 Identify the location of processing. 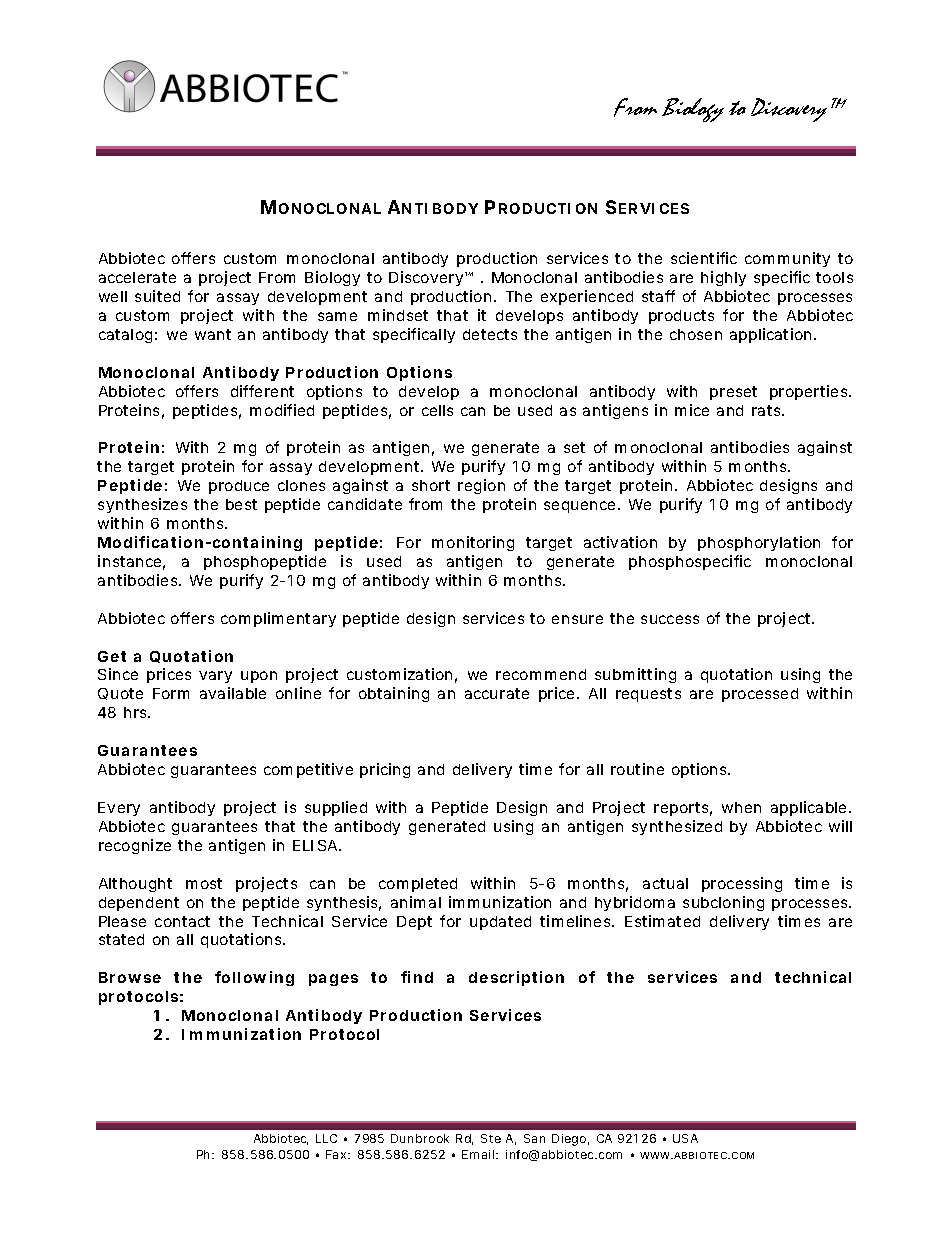
(742, 884).
